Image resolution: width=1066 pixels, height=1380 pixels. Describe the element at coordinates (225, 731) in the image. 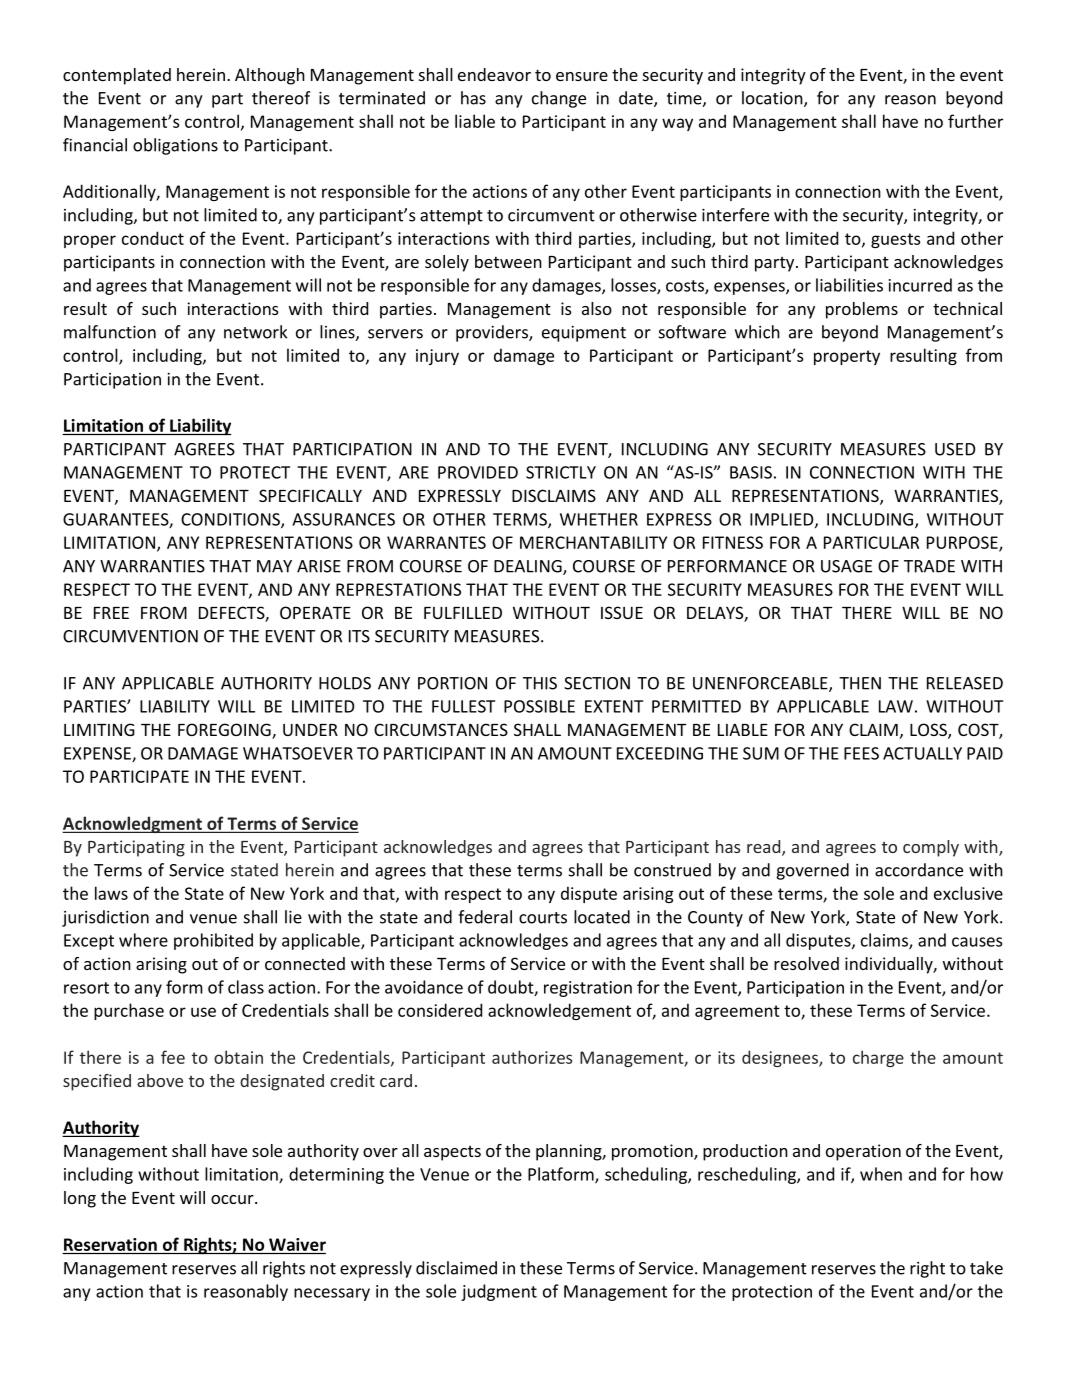

I see `FOREGOING` at that location.
